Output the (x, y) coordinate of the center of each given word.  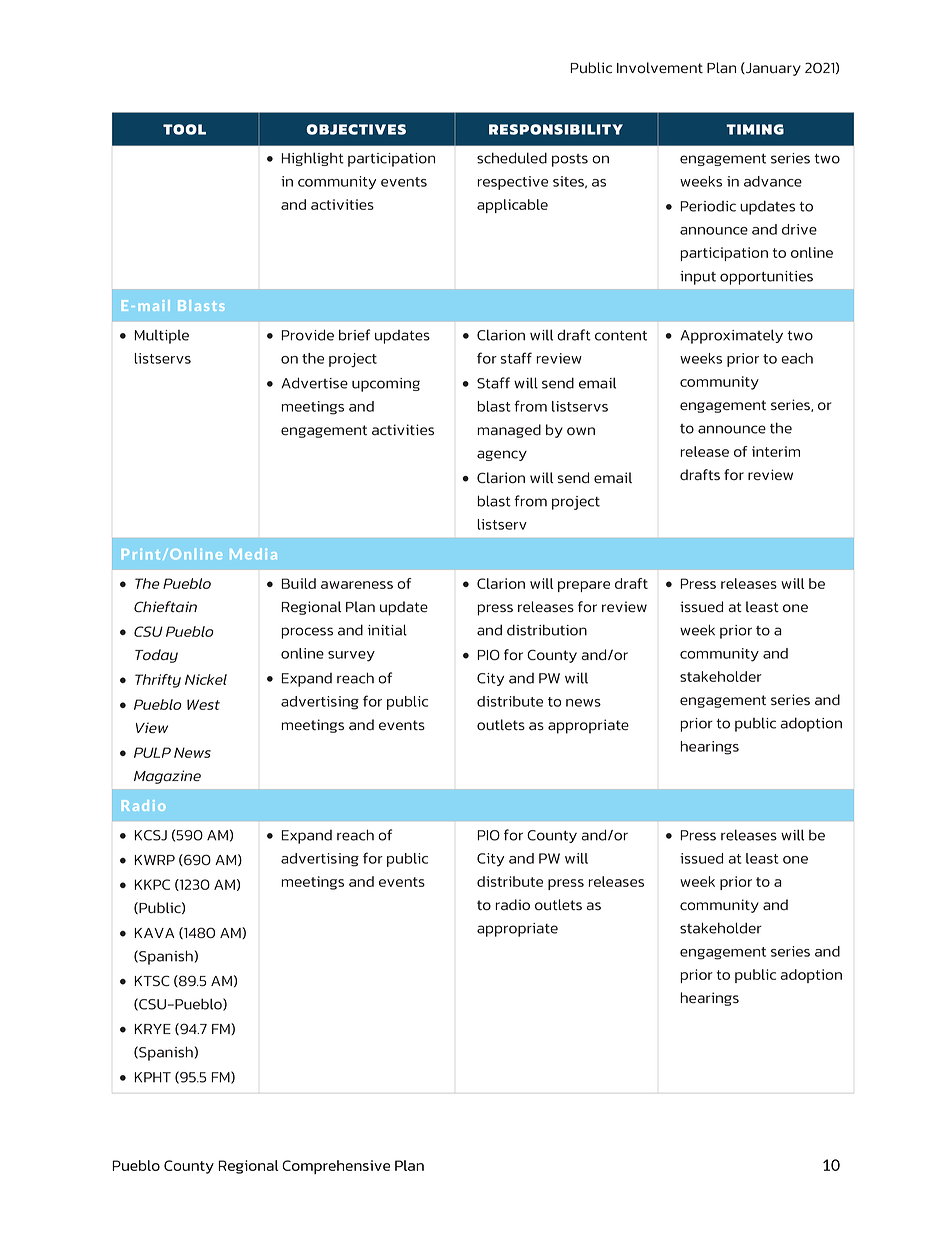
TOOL (184, 129)
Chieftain (165, 606)
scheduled (512, 158)
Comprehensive (336, 1167)
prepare (584, 586)
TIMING (755, 129)
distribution (547, 630)
